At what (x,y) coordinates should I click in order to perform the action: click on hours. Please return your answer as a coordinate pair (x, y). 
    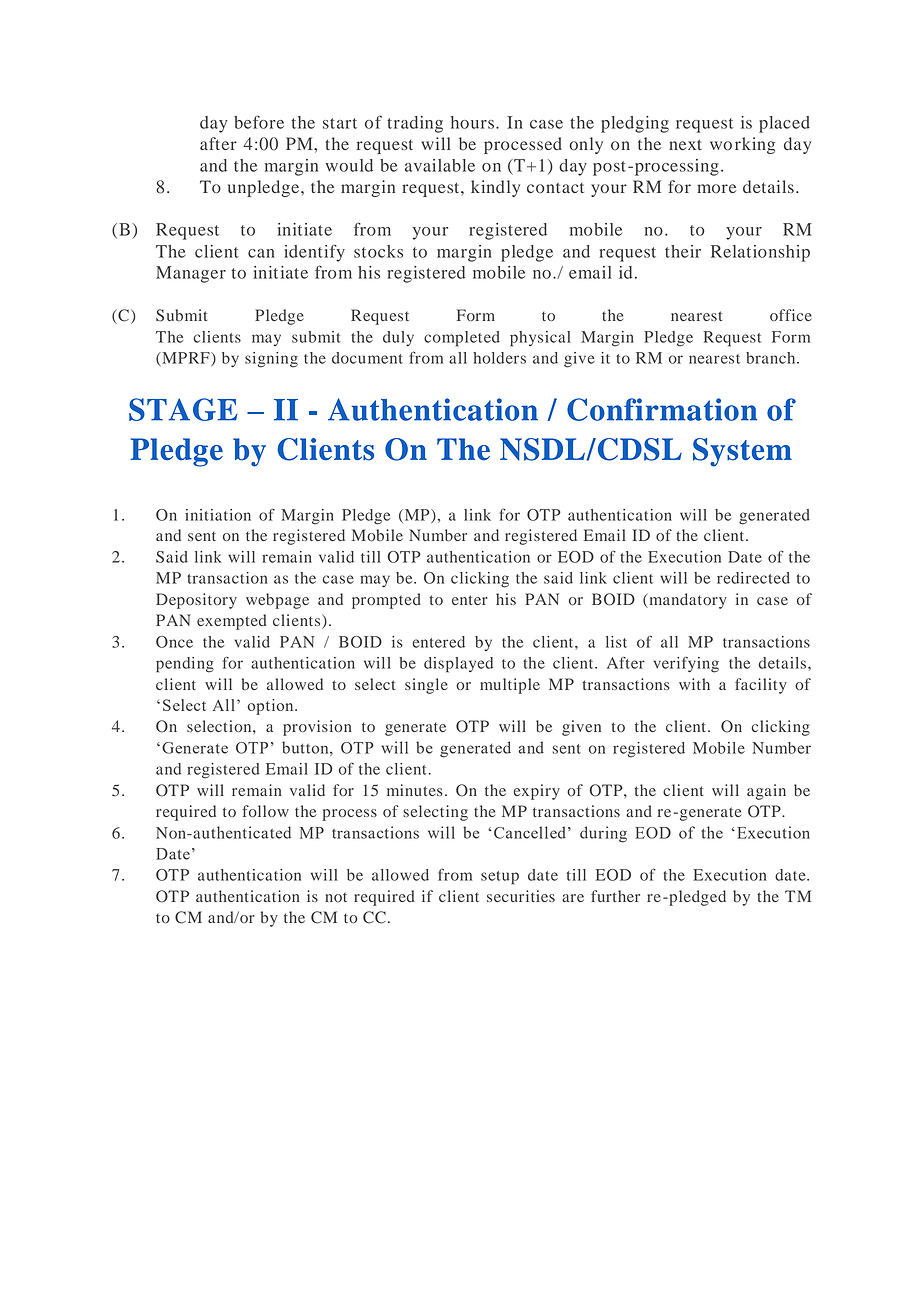
    Looking at the image, I should click on (472, 122).
